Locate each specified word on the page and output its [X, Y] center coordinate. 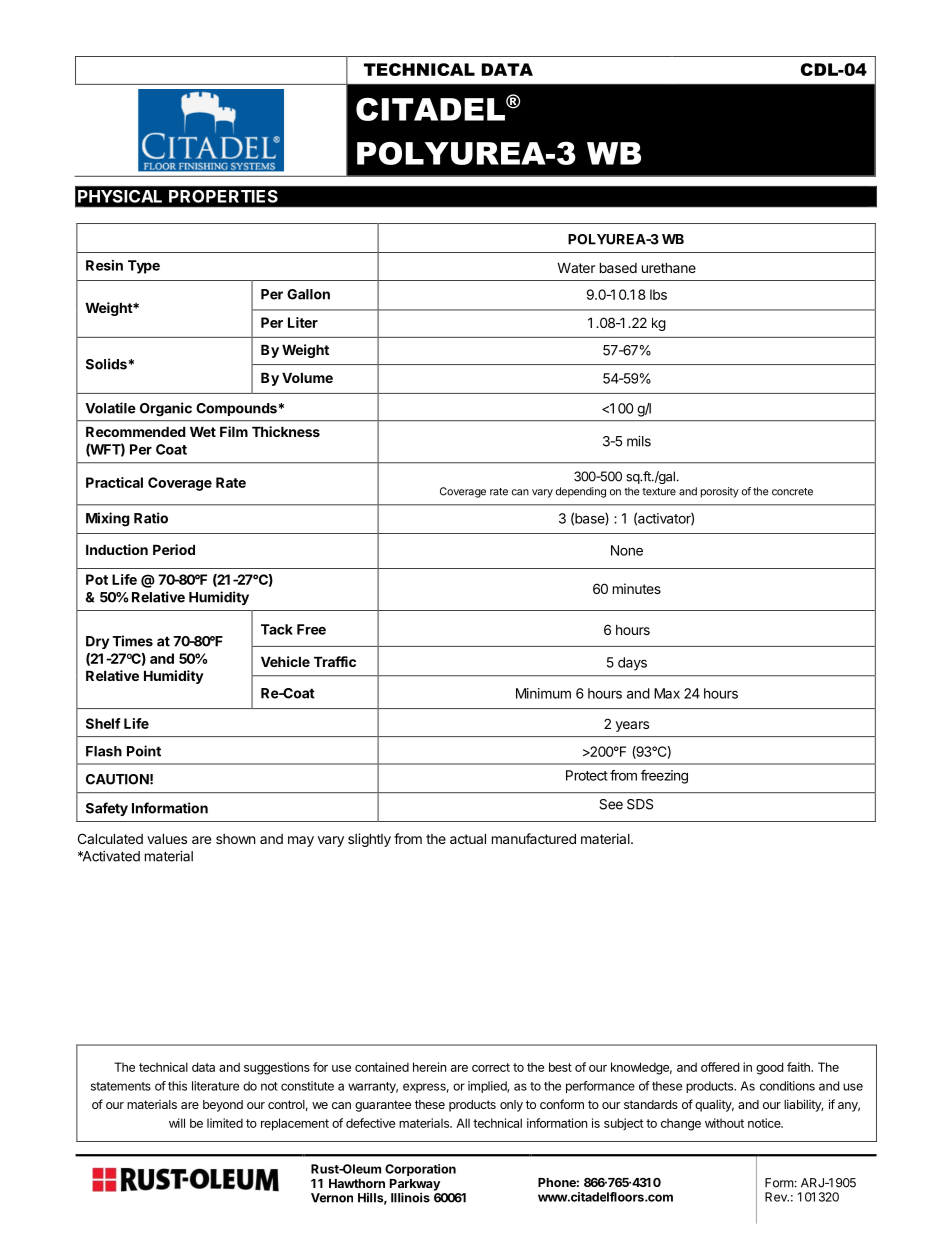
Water [576, 267]
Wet [203, 431]
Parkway [415, 1186]
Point [144, 751]
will [177, 1123]
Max [667, 693]
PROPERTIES [223, 196]
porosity [720, 492]
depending [581, 492]
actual [468, 838]
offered [720, 1067]
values [167, 838]
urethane [669, 267]
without [724, 1123]
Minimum [543, 693]
